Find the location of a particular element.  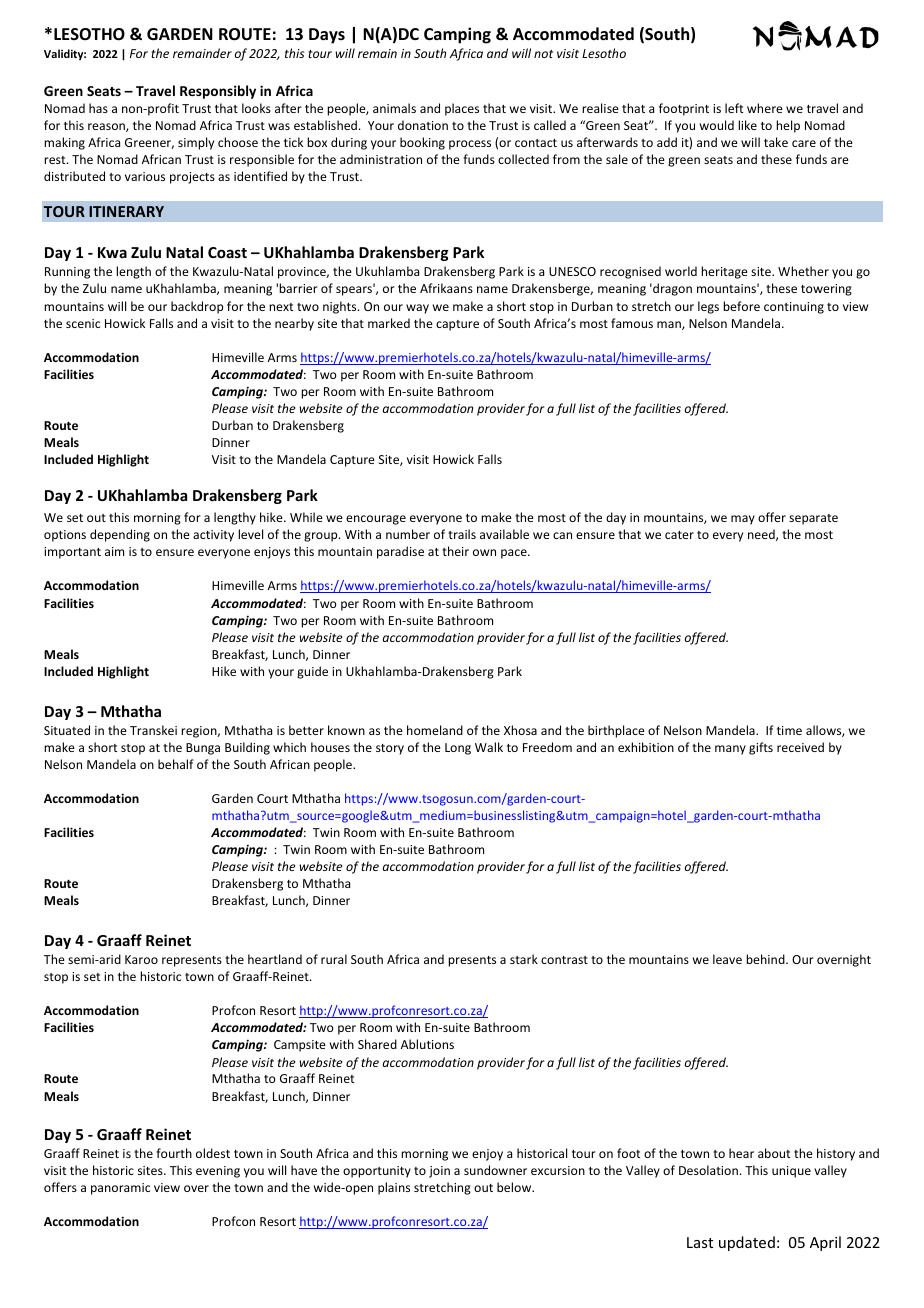

left is located at coordinates (734, 108).
